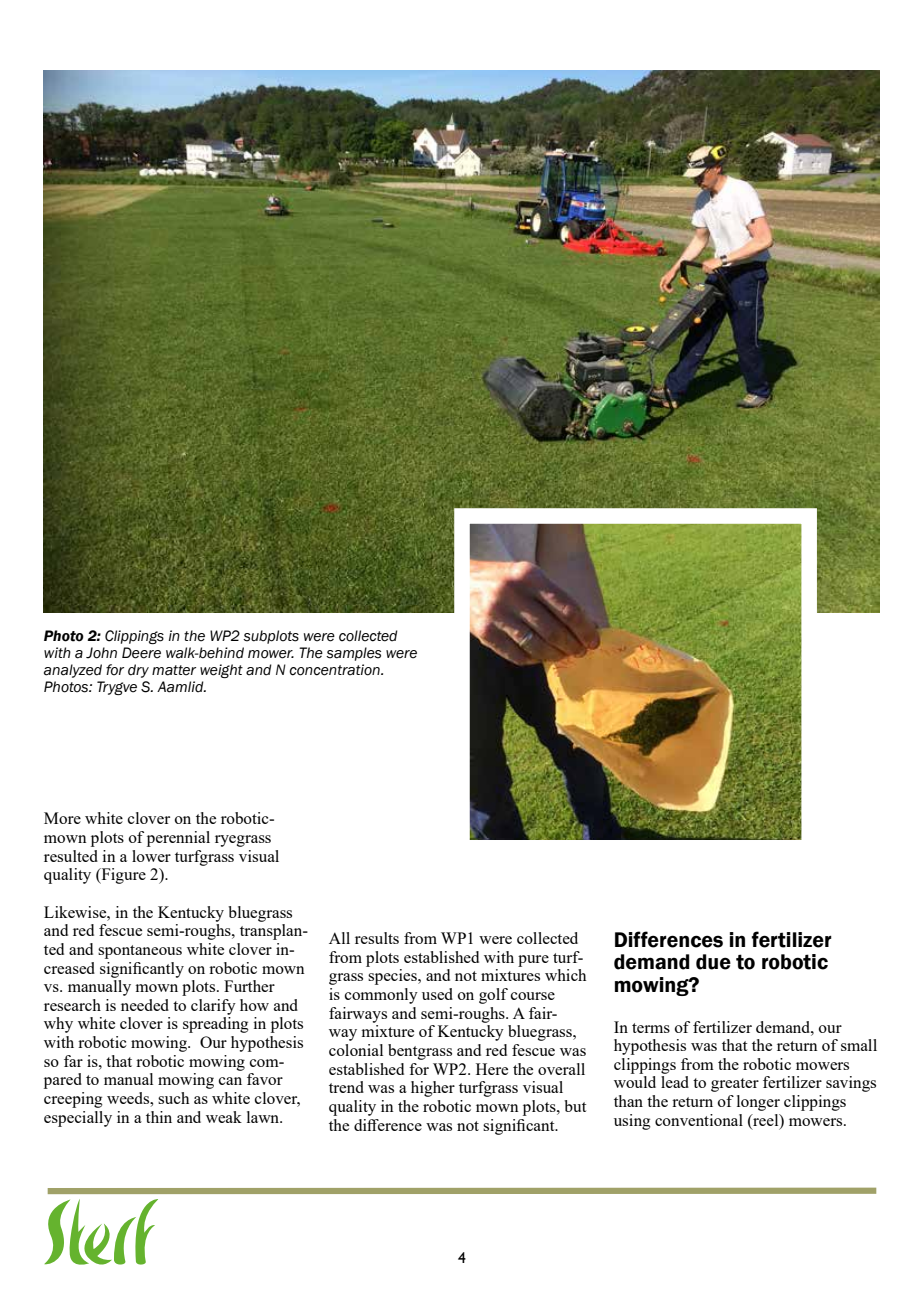  What do you see at coordinates (713, 962) in the screenshot?
I see `due` at bounding box center [713, 962].
